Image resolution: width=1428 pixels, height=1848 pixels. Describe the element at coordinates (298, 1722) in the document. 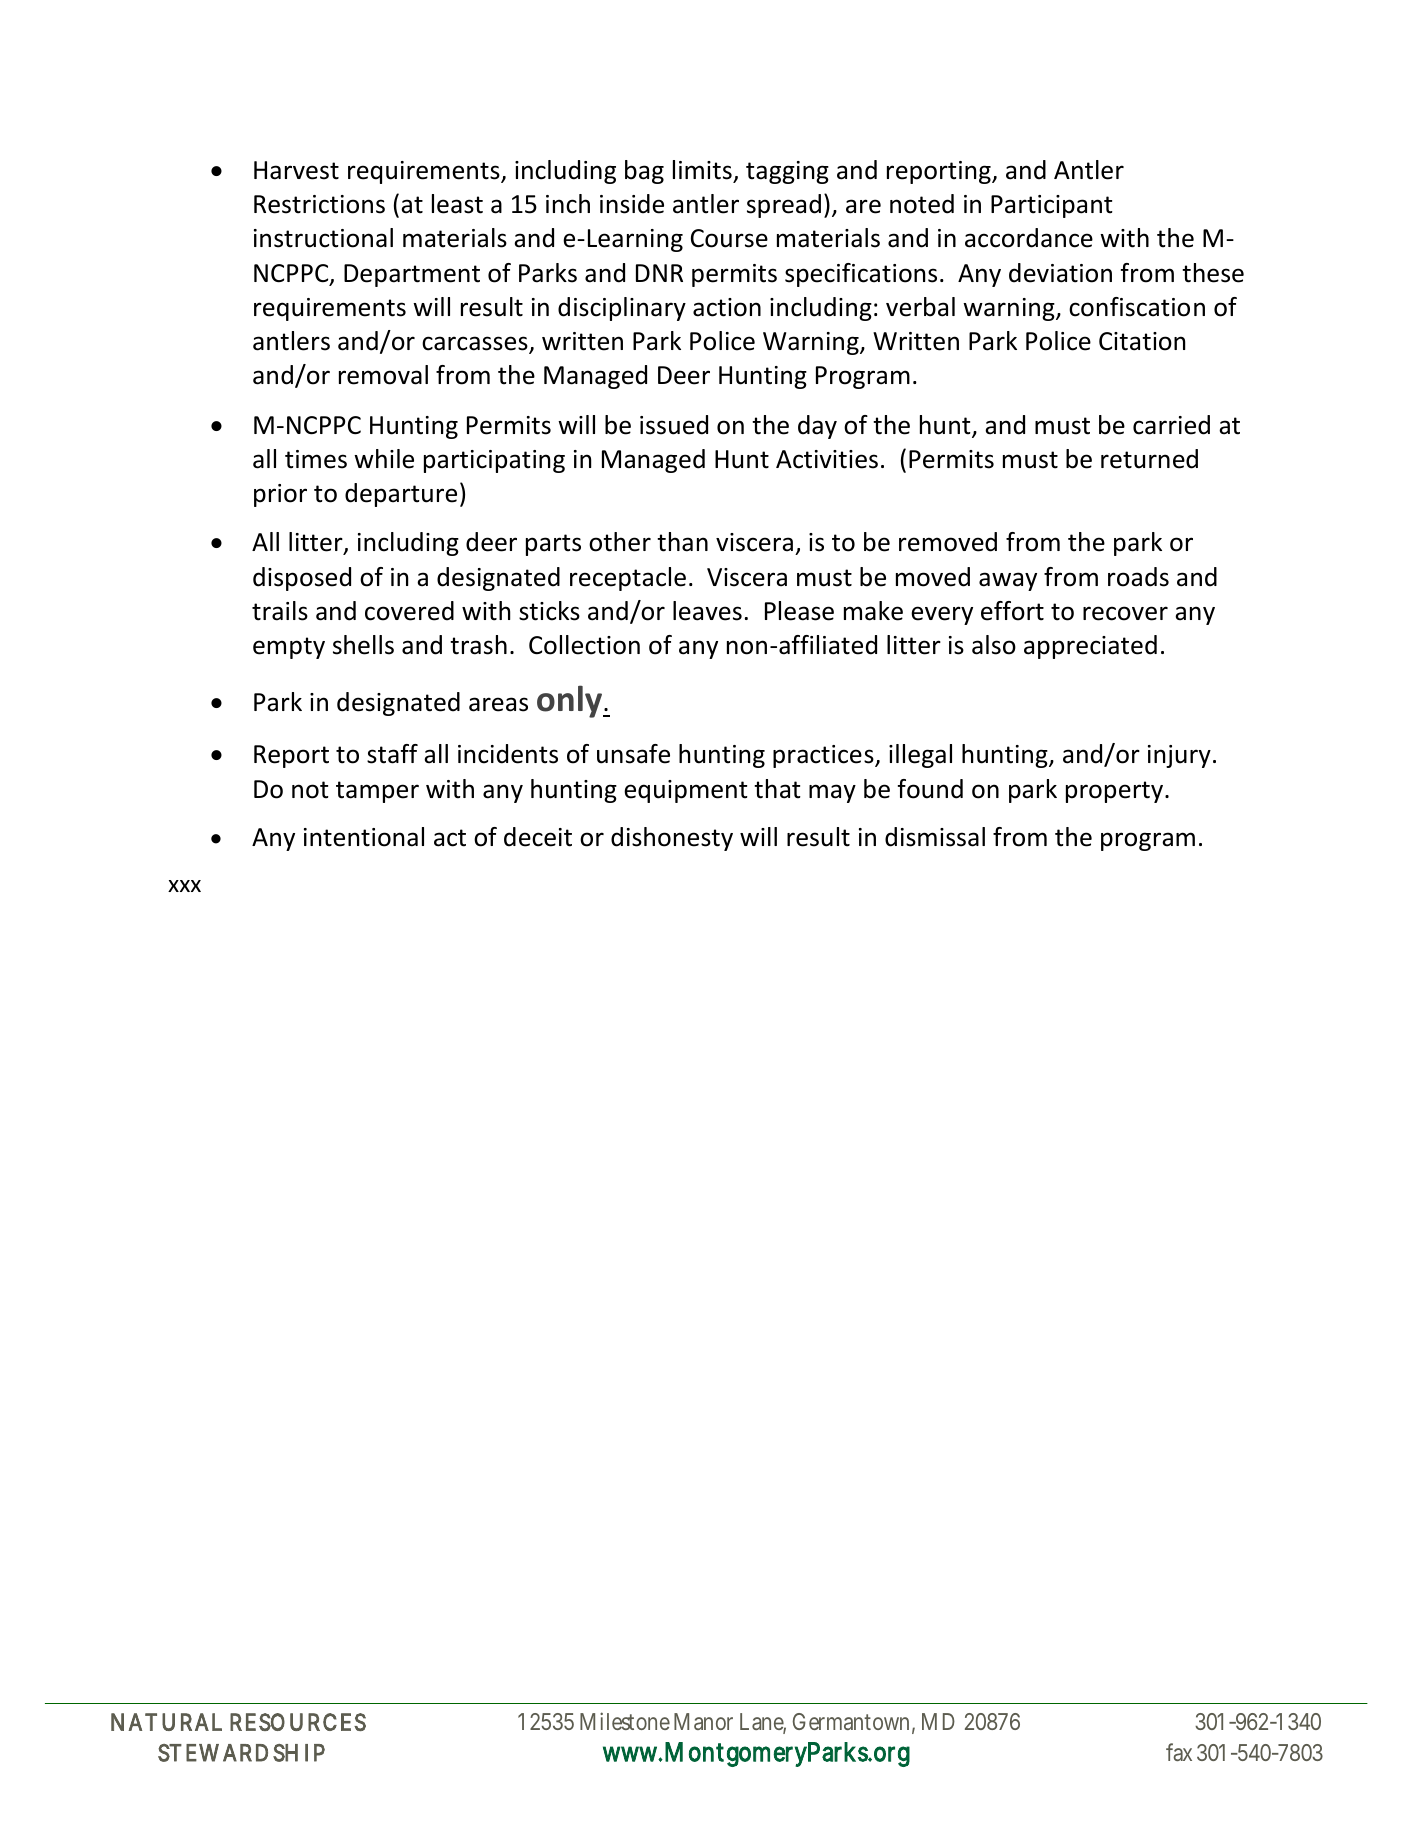

I see `RESOURCES` at that location.
